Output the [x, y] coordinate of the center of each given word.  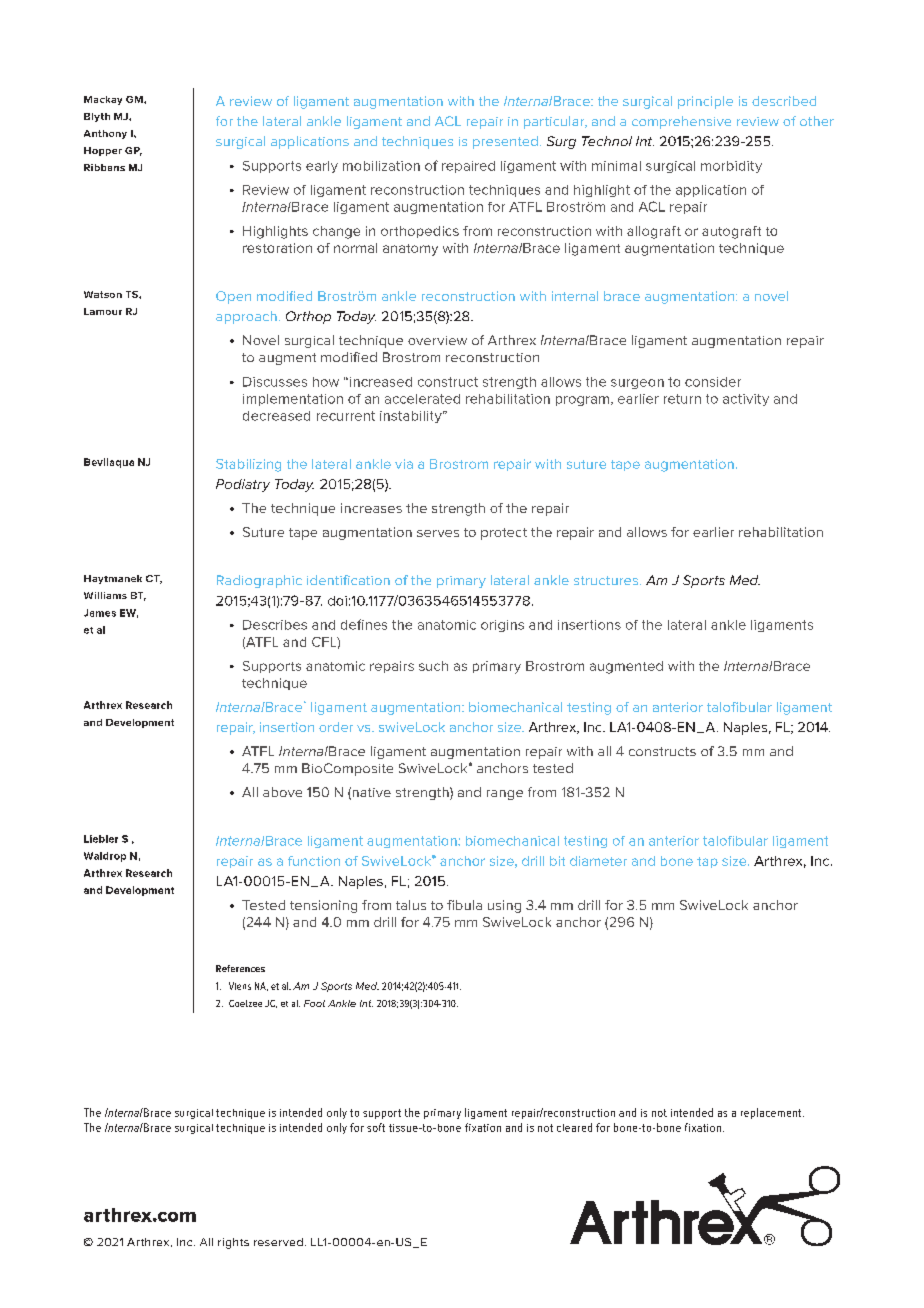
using [504, 906]
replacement [772, 1113]
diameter [598, 861]
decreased [276, 416]
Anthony [105, 134]
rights [233, 1243]
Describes [275, 625]
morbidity [731, 167]
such [433, 666]
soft [376, 1127]
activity [746, 400]
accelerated [422, 399]
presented [505, 142]
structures [607, 580]
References [240, 968]
